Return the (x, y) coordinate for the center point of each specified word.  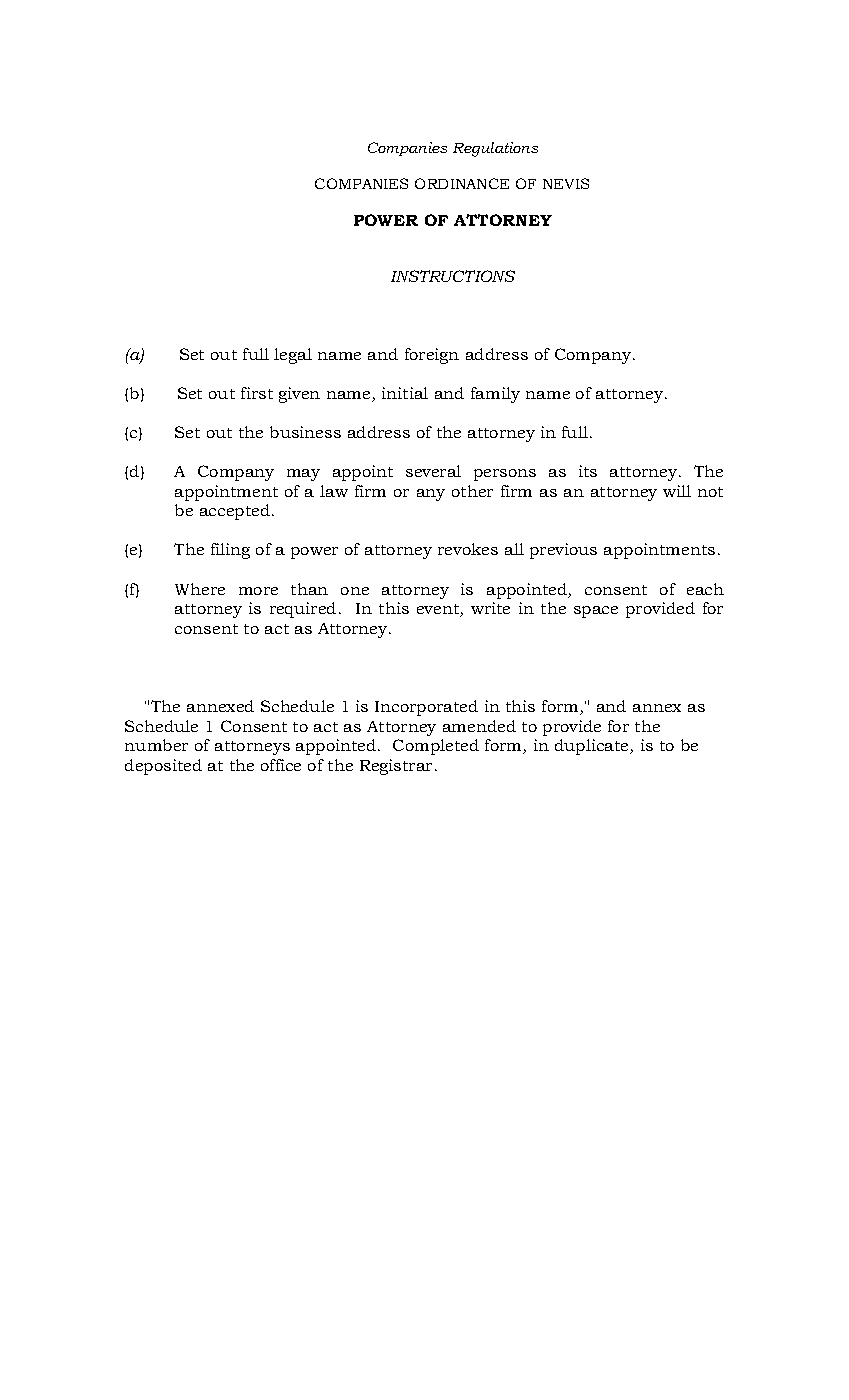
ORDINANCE (462, 183)
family (495, 395)
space (596, 612)
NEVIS (566, 183)
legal (293, 356)
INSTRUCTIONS (453, 276)
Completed (436, 747)
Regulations (495, 149)
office (281, 765)
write (490, 608)
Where (200, 589)
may (303, 475)
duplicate (593, 747)
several (433, 471)
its (588, 471)
